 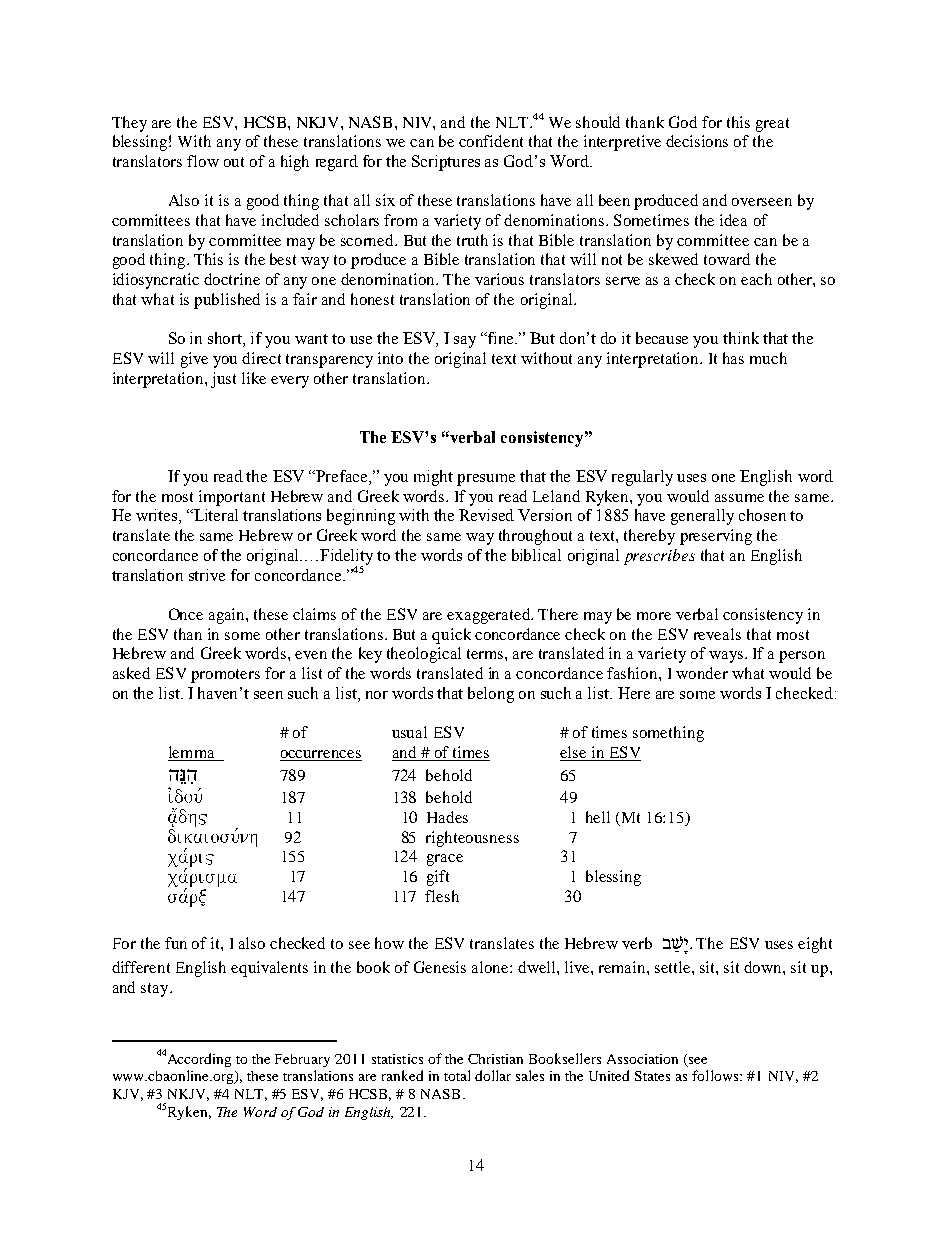 I want to click on lemma, so click(x=191, y=752).
